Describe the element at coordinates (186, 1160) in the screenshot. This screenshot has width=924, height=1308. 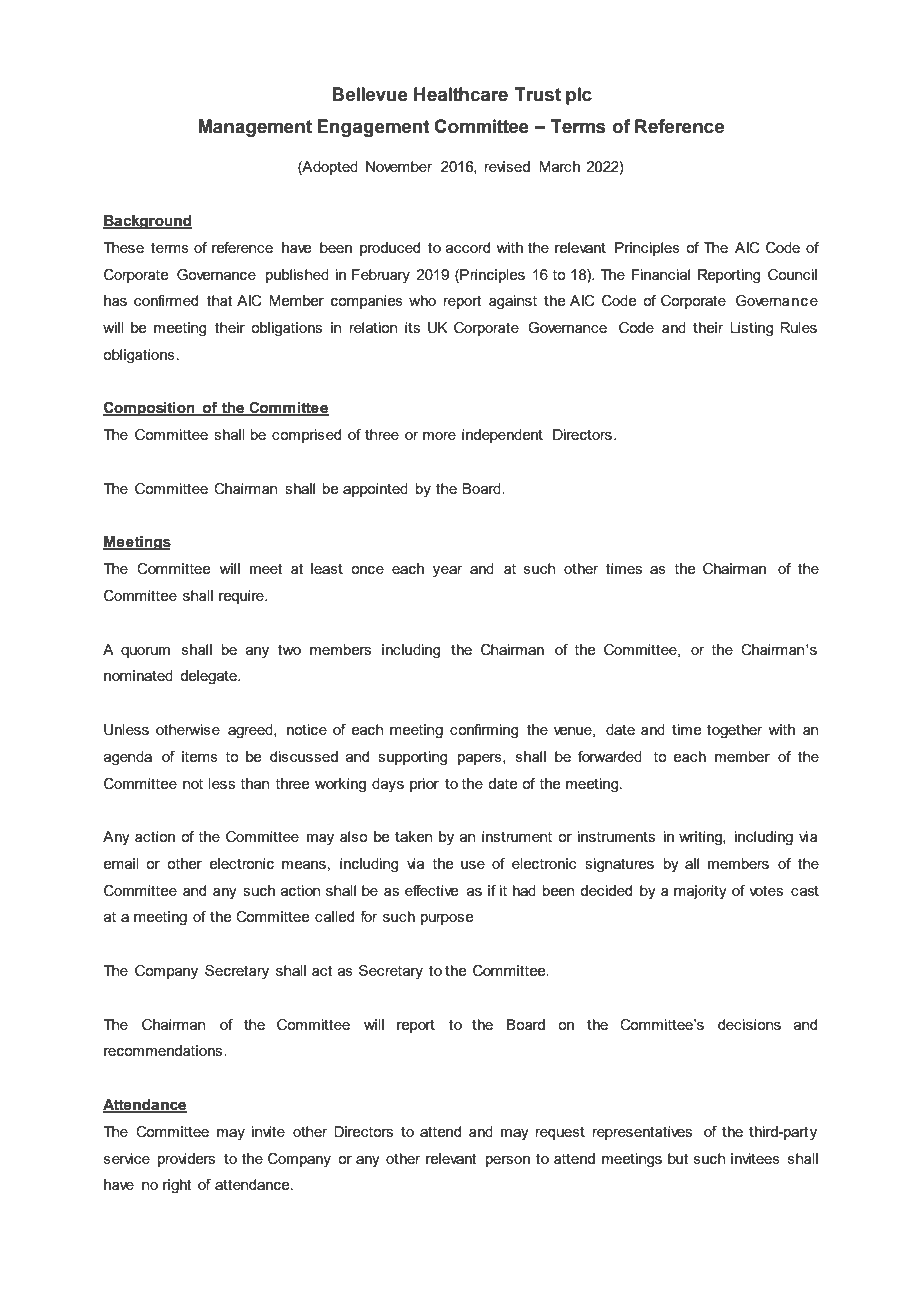
I see `providers` at that location.
